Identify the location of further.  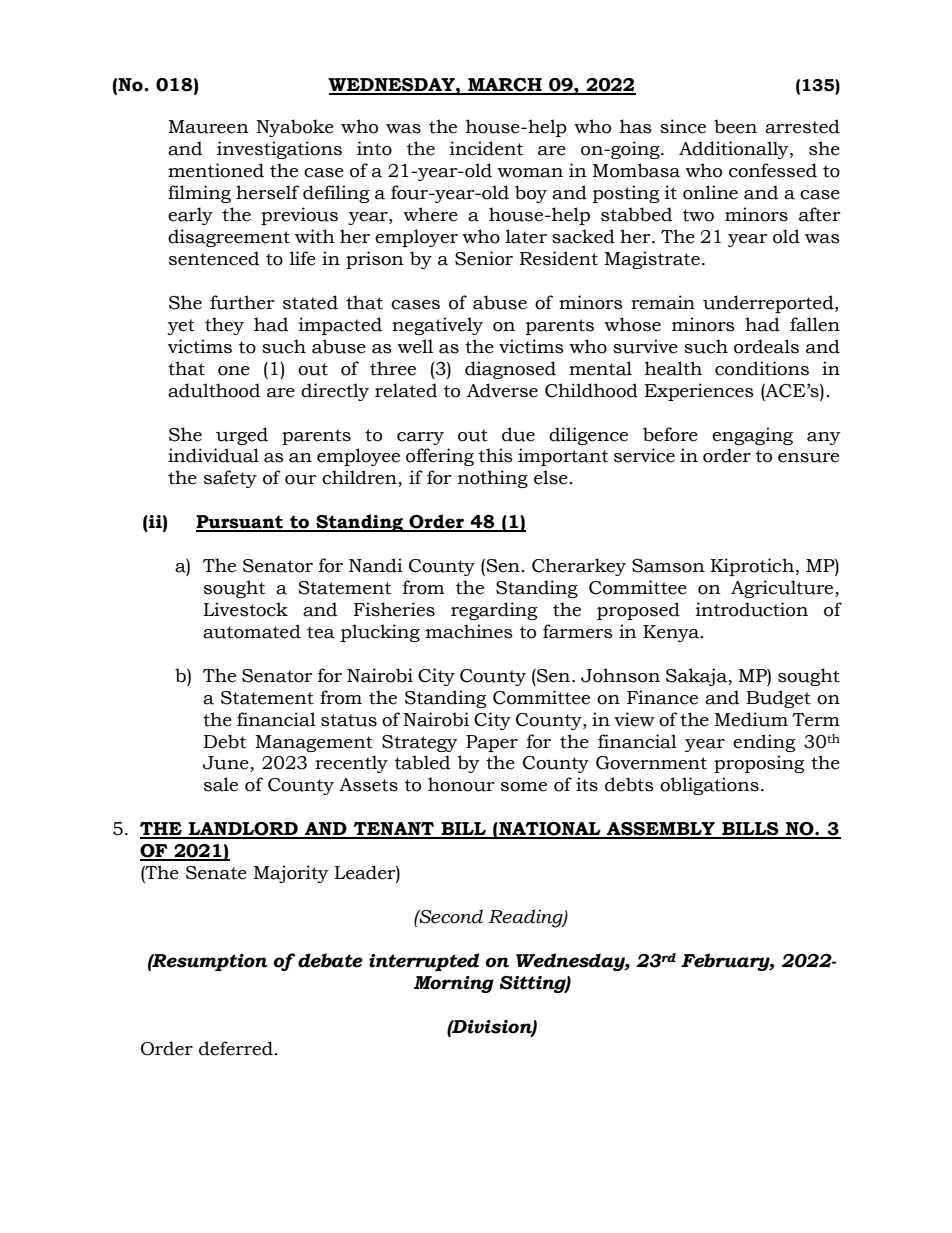
(242, 302).
